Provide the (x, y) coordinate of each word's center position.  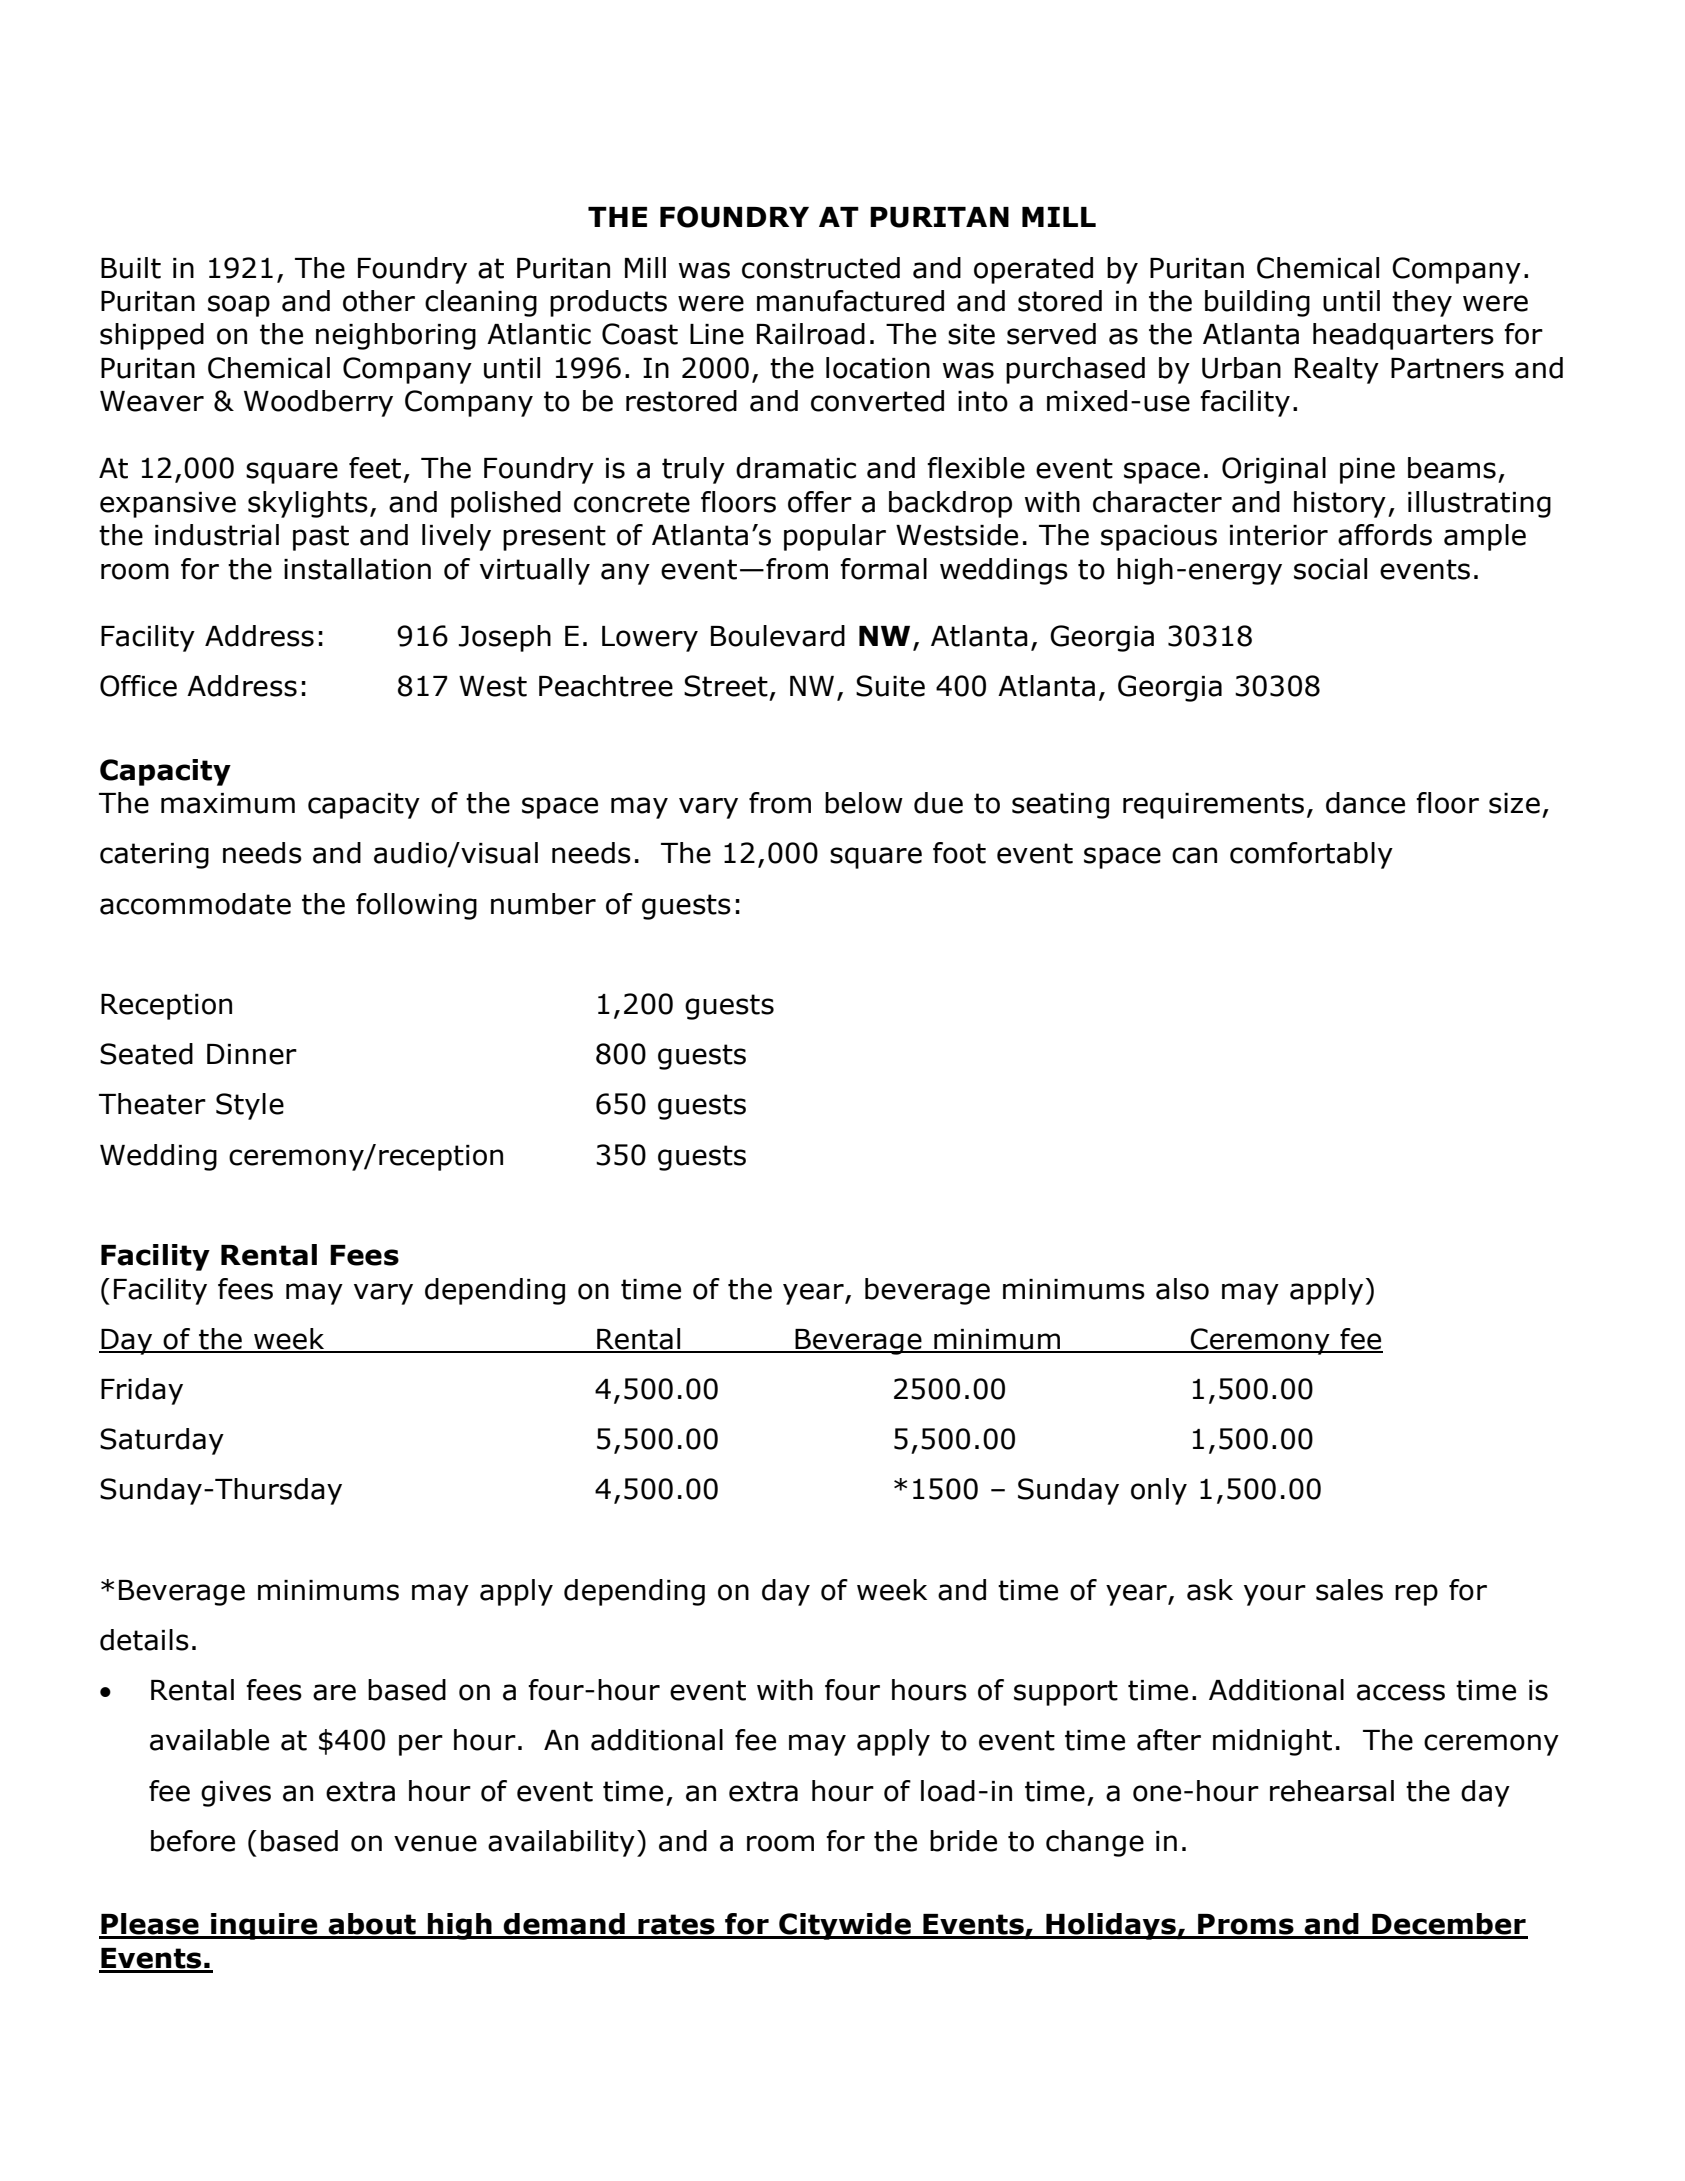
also (1182, 1289)
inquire (264, 1926)
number (543, 904)
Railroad (811, 334)
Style (250, 1106)
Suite (890, 686)
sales (1349, 1590)
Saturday (162, 1441)
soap (239, 306)
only (1159, 1491)
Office (138, 686)
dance (1365, 803)
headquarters (1403, 336)
